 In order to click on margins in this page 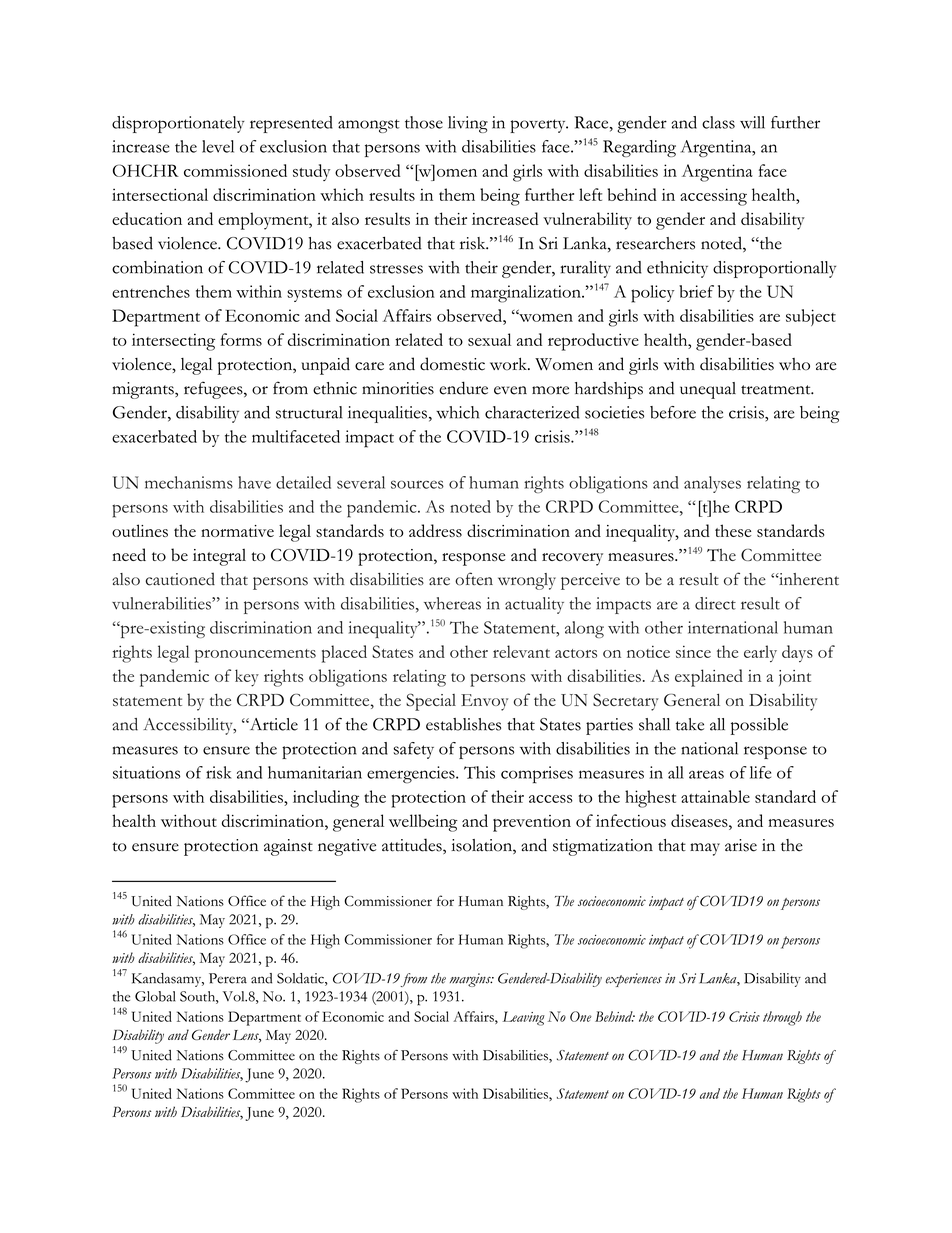, I will do `click(471, 980)`.
